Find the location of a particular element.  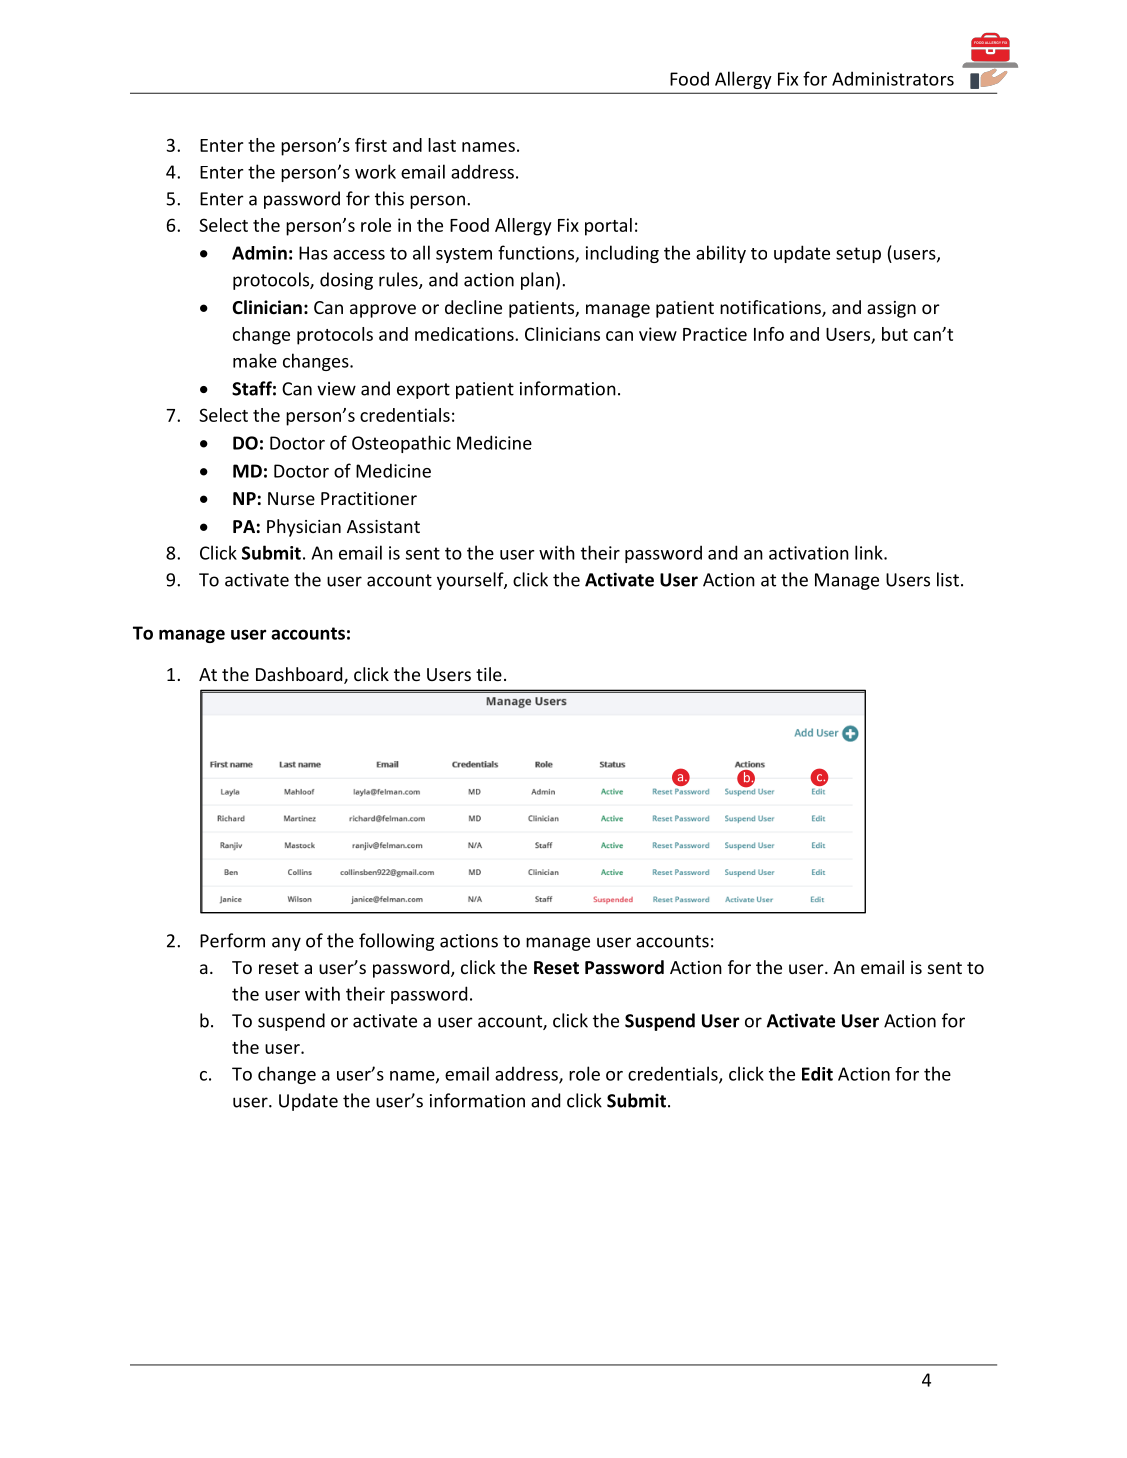

portal is located at coordinates (608, 227).
